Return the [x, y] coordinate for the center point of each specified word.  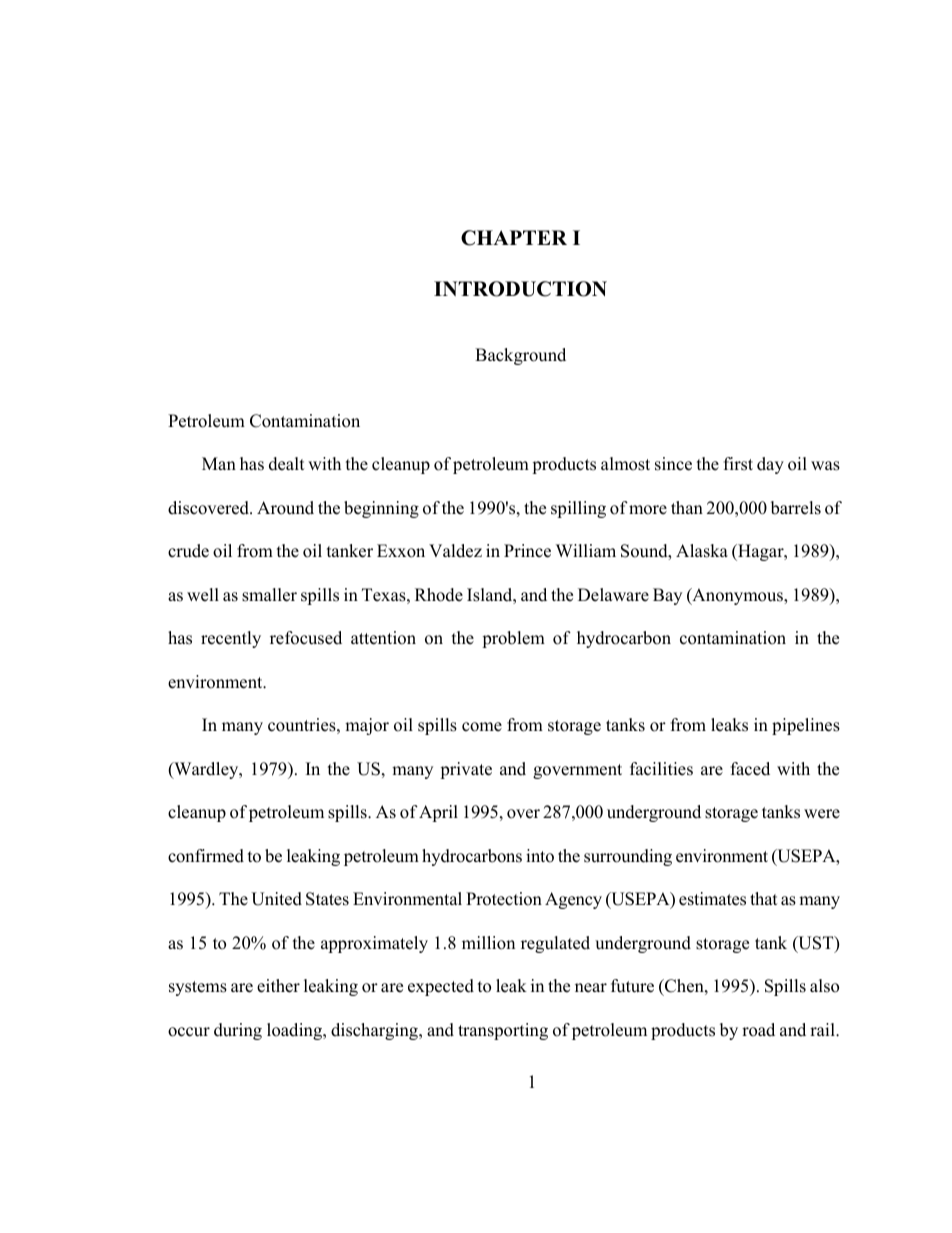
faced [750, 769]
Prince [527, 551]
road [758, 1030]
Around [285, 508]
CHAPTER [514, 238]
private [466, 770]
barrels [796, 508]
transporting [503, 1031]
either [278, 986]
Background [520, 356]
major [367, 726]
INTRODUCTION [520, 289]
